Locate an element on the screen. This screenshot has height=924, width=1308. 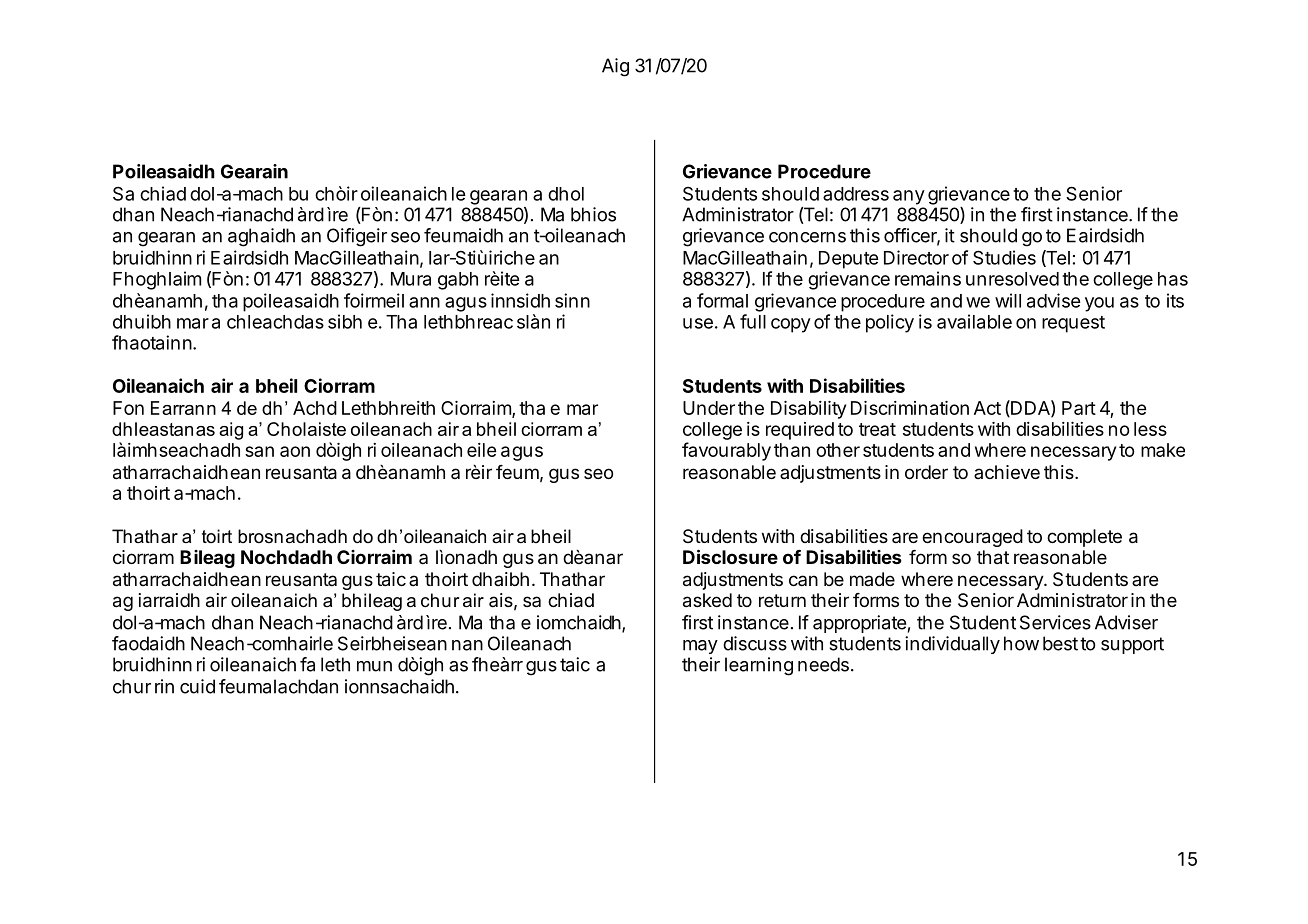
Fon is located at coordinates (128, 408).
